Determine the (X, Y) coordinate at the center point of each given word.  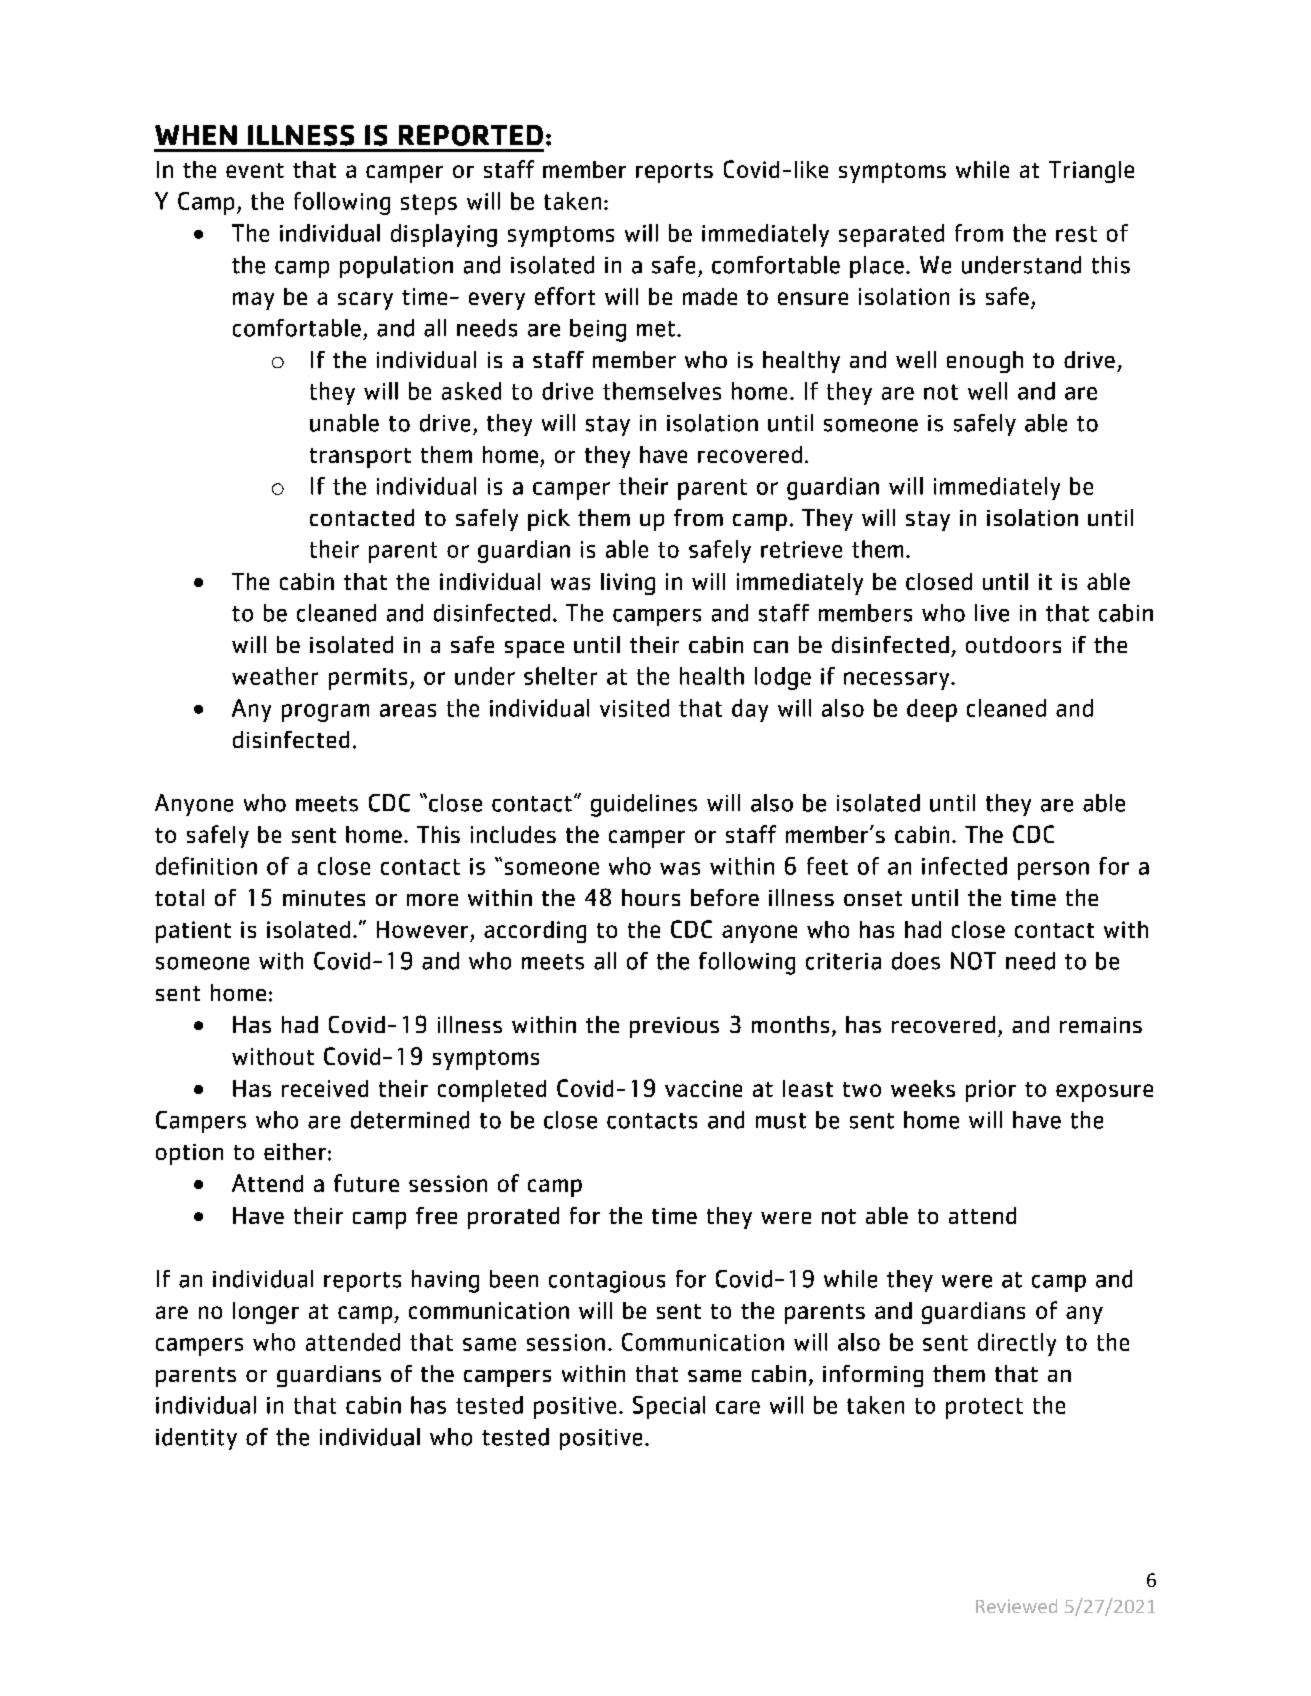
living (628, 584)
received (325, 1088)
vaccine (703, 1088)
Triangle (1091, 172)
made (710, 296)
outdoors (1013, 644)
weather (275, 676)
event (255, 170)
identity (196, 1439)
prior (991, 1091)
